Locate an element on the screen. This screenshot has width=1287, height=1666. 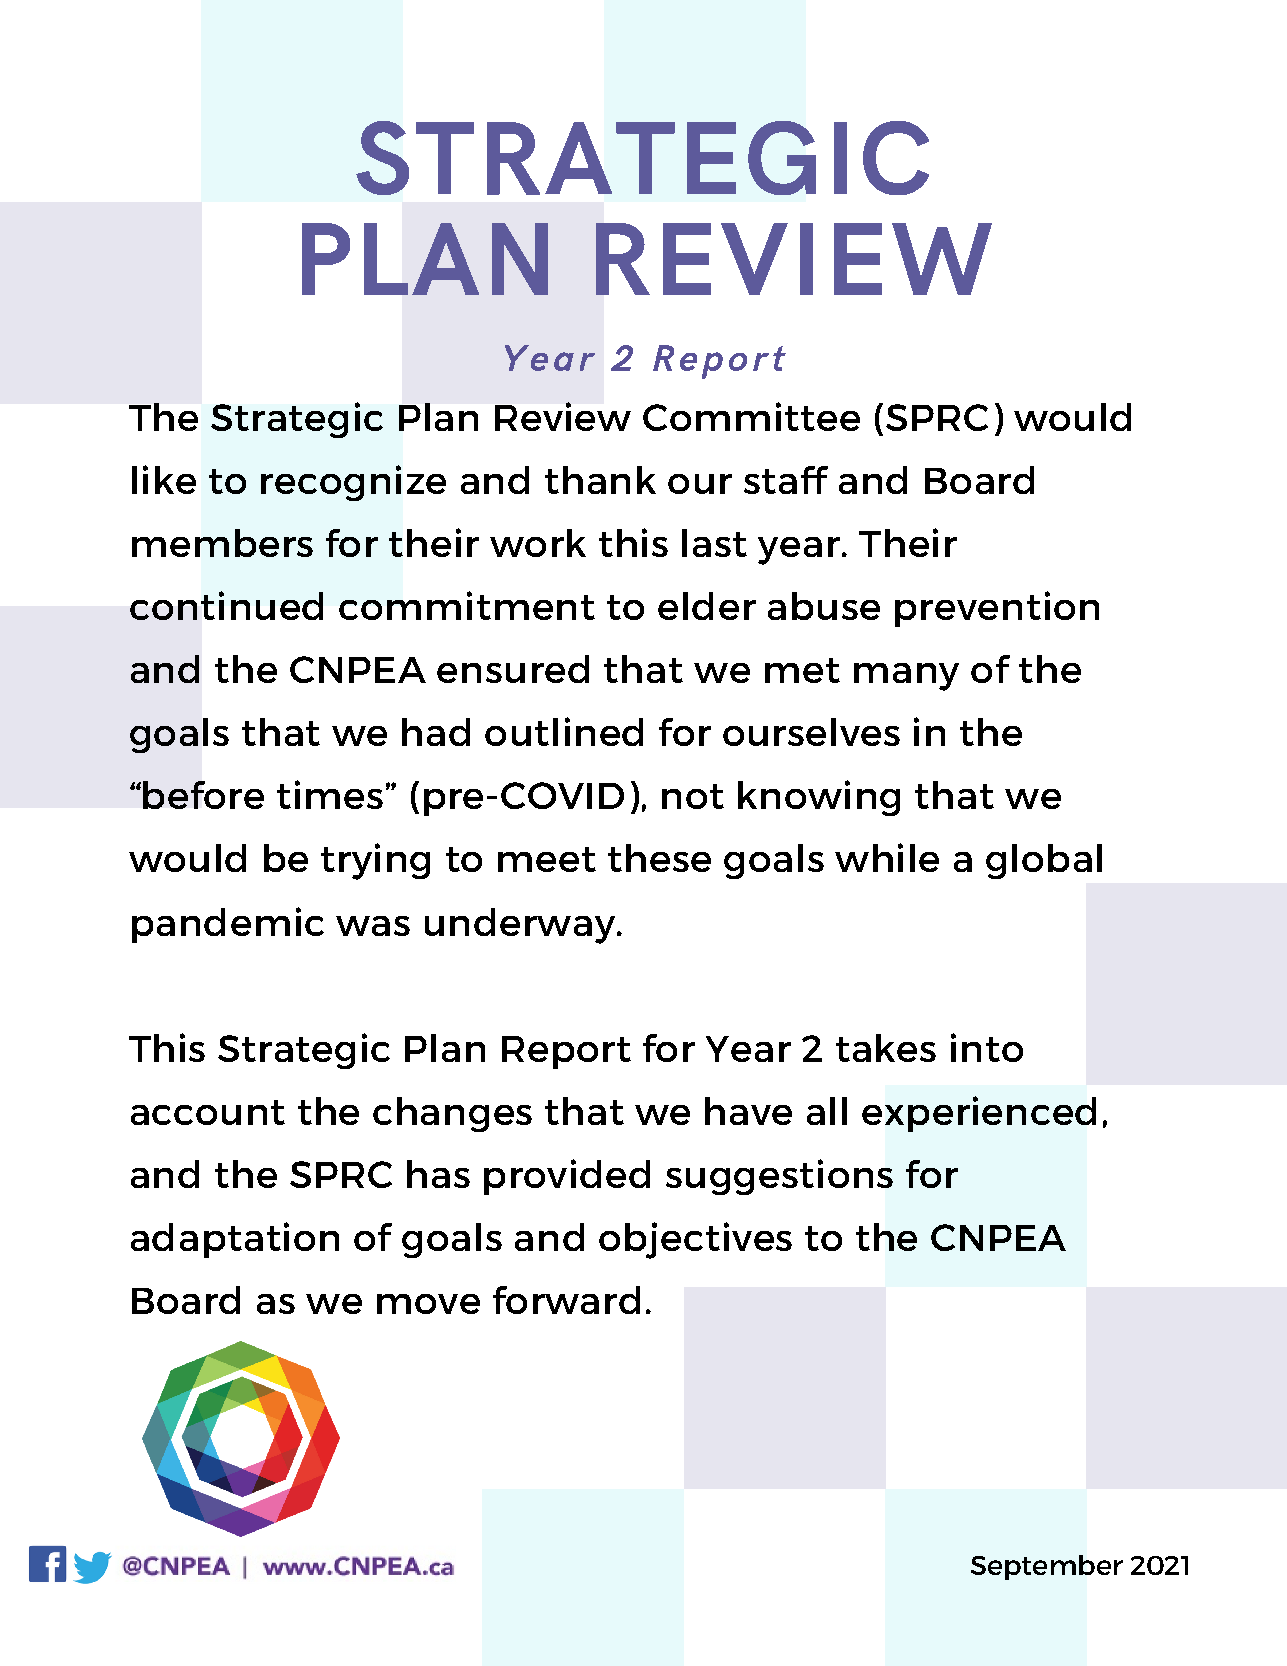
while is located at coordinates (887, 857).
